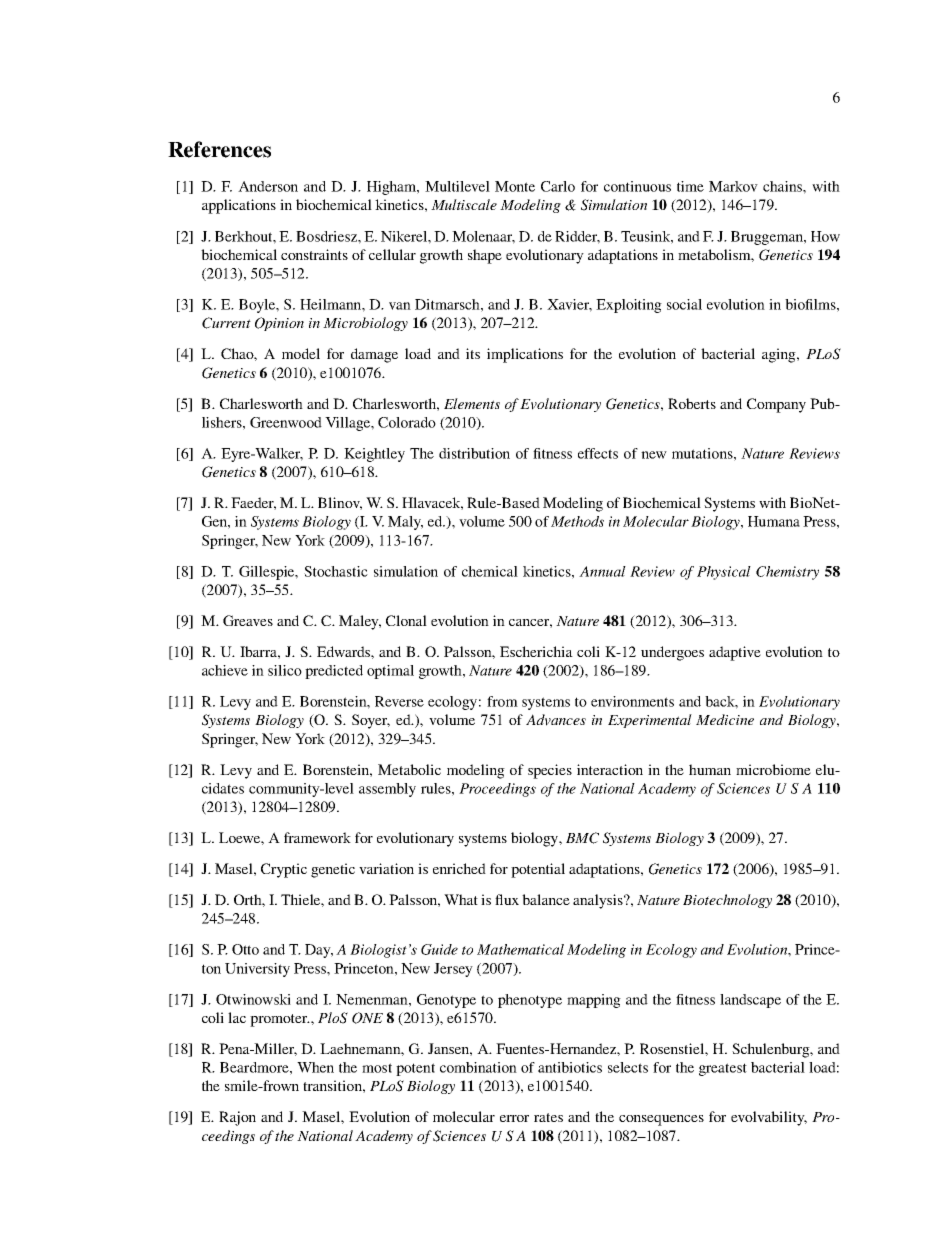 This page has height=1233, width=952. Describe the element at coordinates (507, 899) in the page. I see `flux` at that location.
